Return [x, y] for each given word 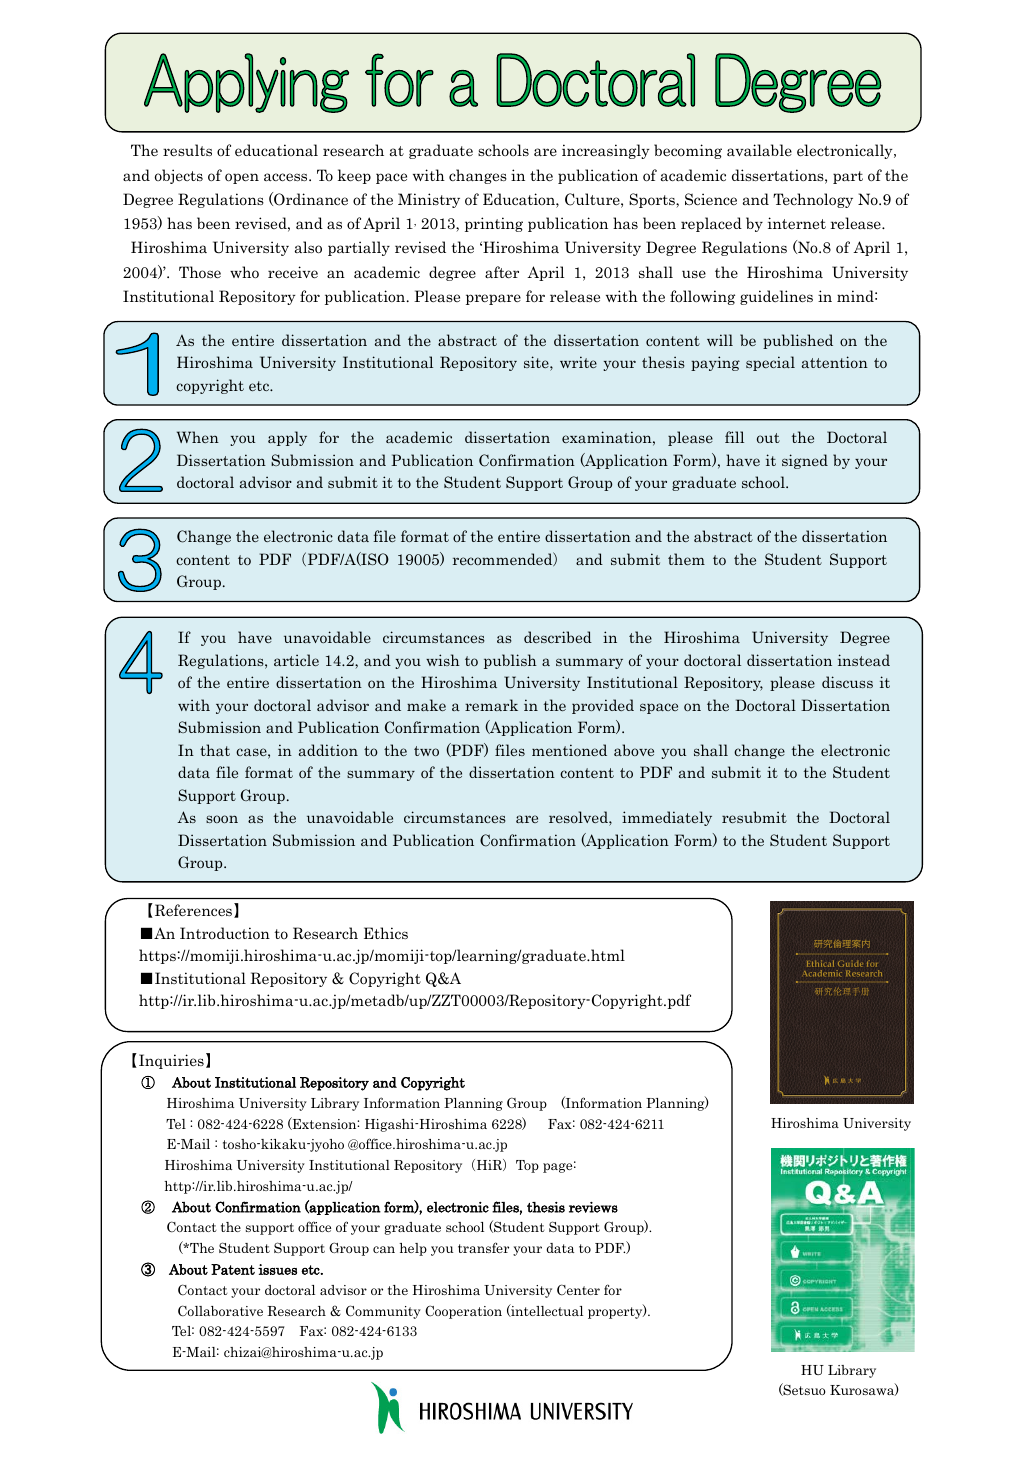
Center [578, 1290]
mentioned [569, 750]
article [296, 660]
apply [287, 438]
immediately [667, 818]
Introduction [225, 933]
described [558, 637]
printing [494, 224]
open [242, 178]
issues [277, 1269]
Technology [813, 200]
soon [222, 819]
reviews [593, 1207]
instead [864, 660]
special [770, 363]
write [578, 362]
